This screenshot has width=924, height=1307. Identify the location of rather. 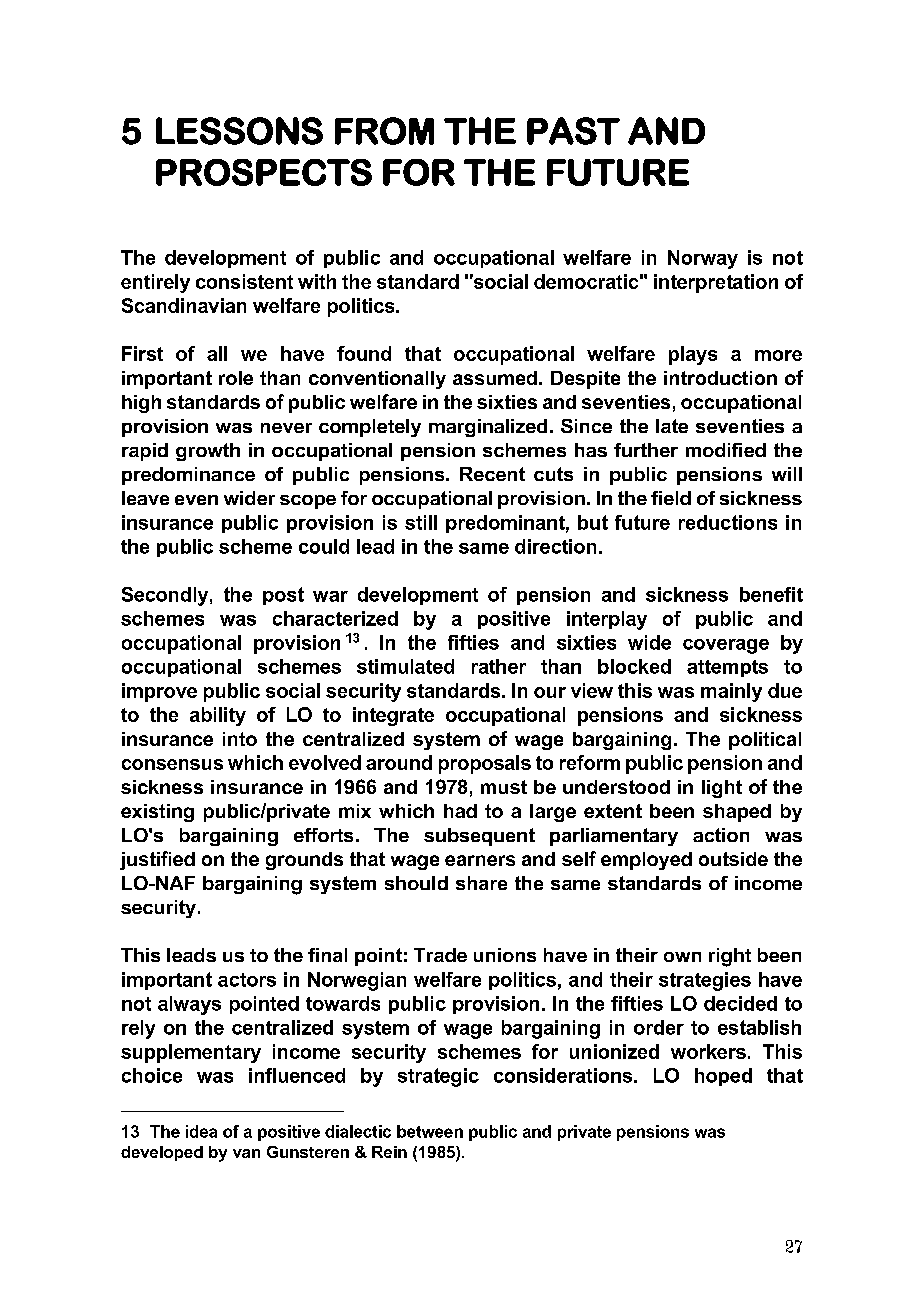
(499, 666).
